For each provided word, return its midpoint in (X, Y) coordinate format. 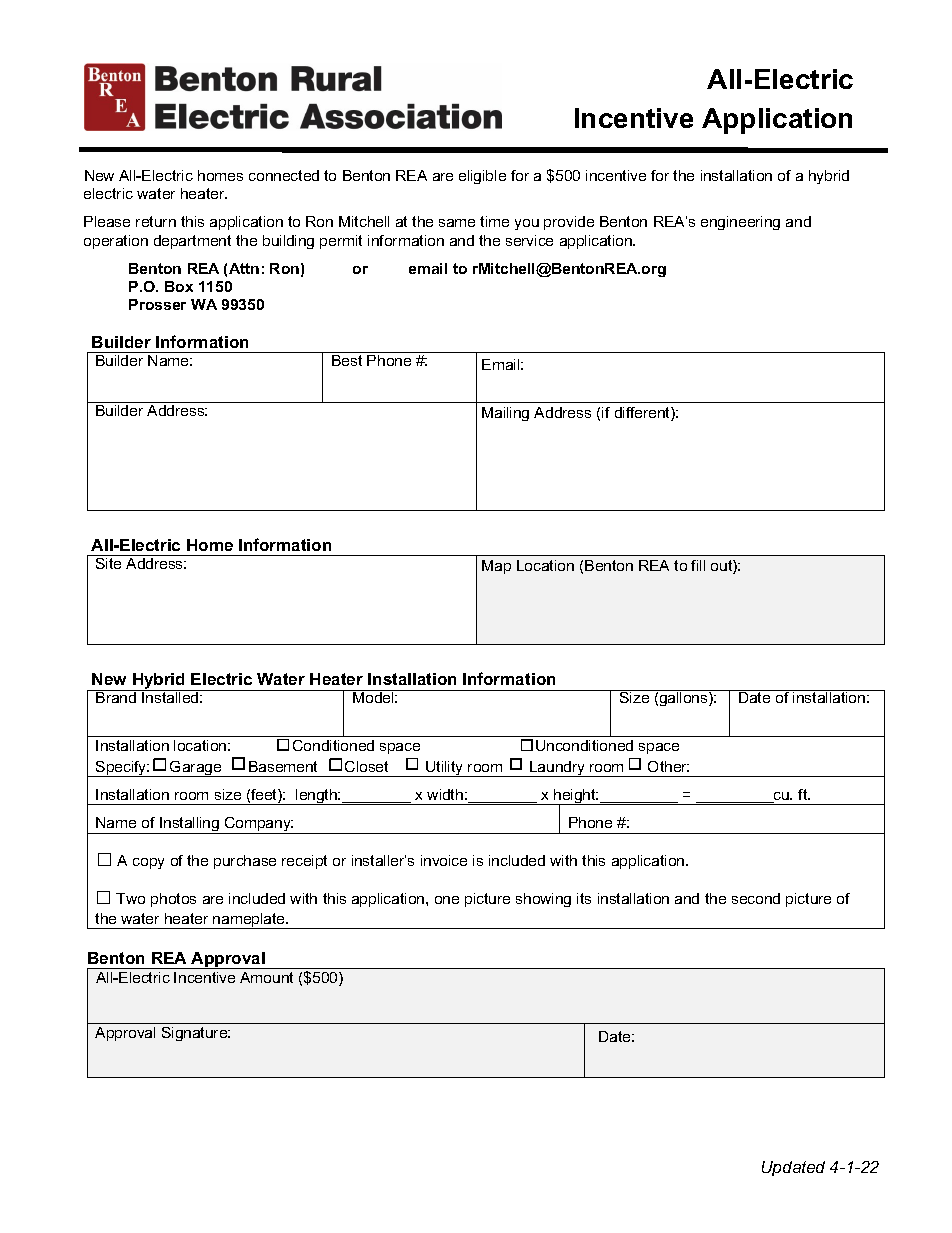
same (457, 223)
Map (496, 567)
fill (698, 565)
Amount (266, 977)
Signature (196, 1034)
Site (108, 563)
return (156, 221)
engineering (740, 223)
